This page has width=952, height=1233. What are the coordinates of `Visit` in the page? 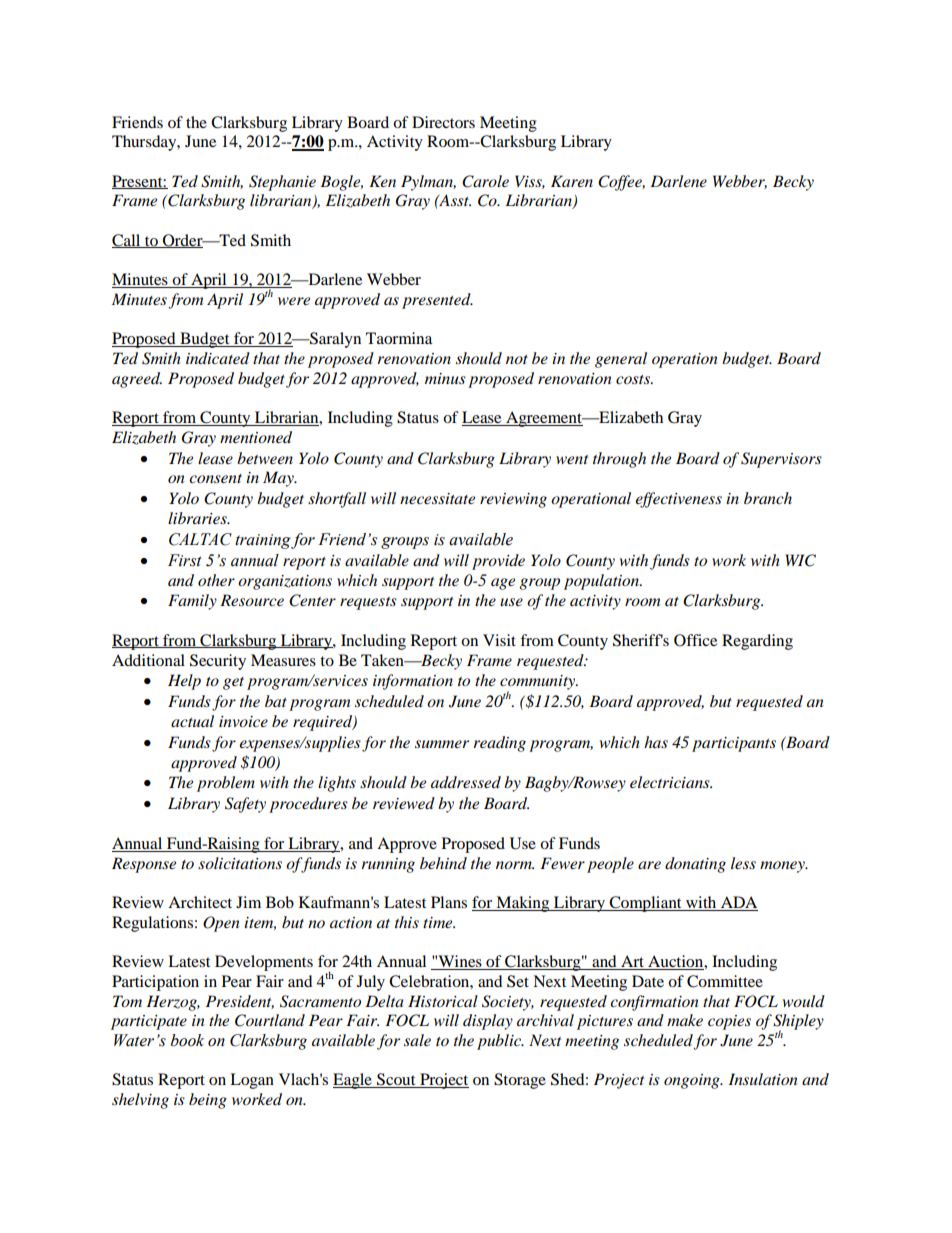 It's located at (499, 640).
